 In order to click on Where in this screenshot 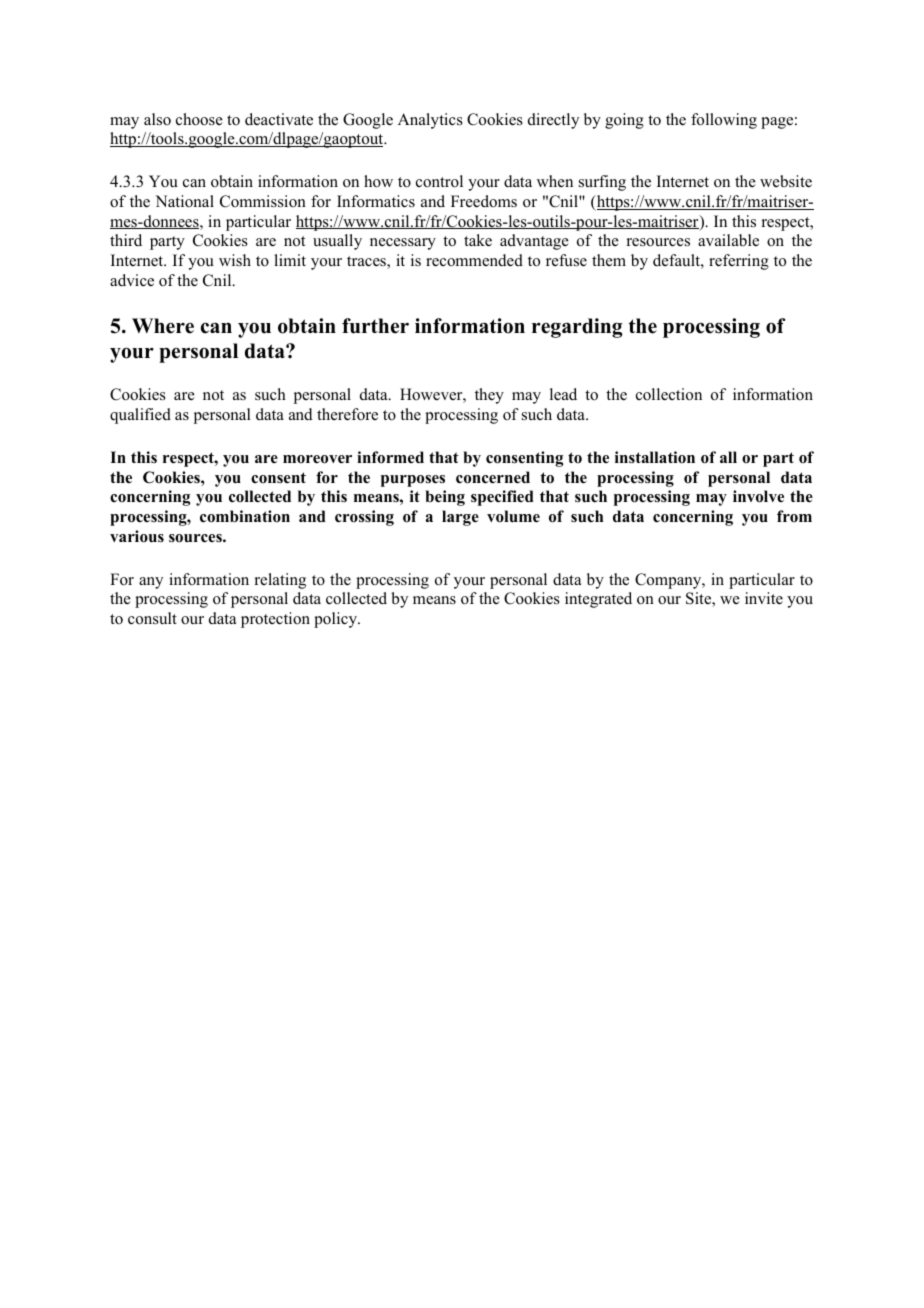, I will do `click(163, 326)`.
